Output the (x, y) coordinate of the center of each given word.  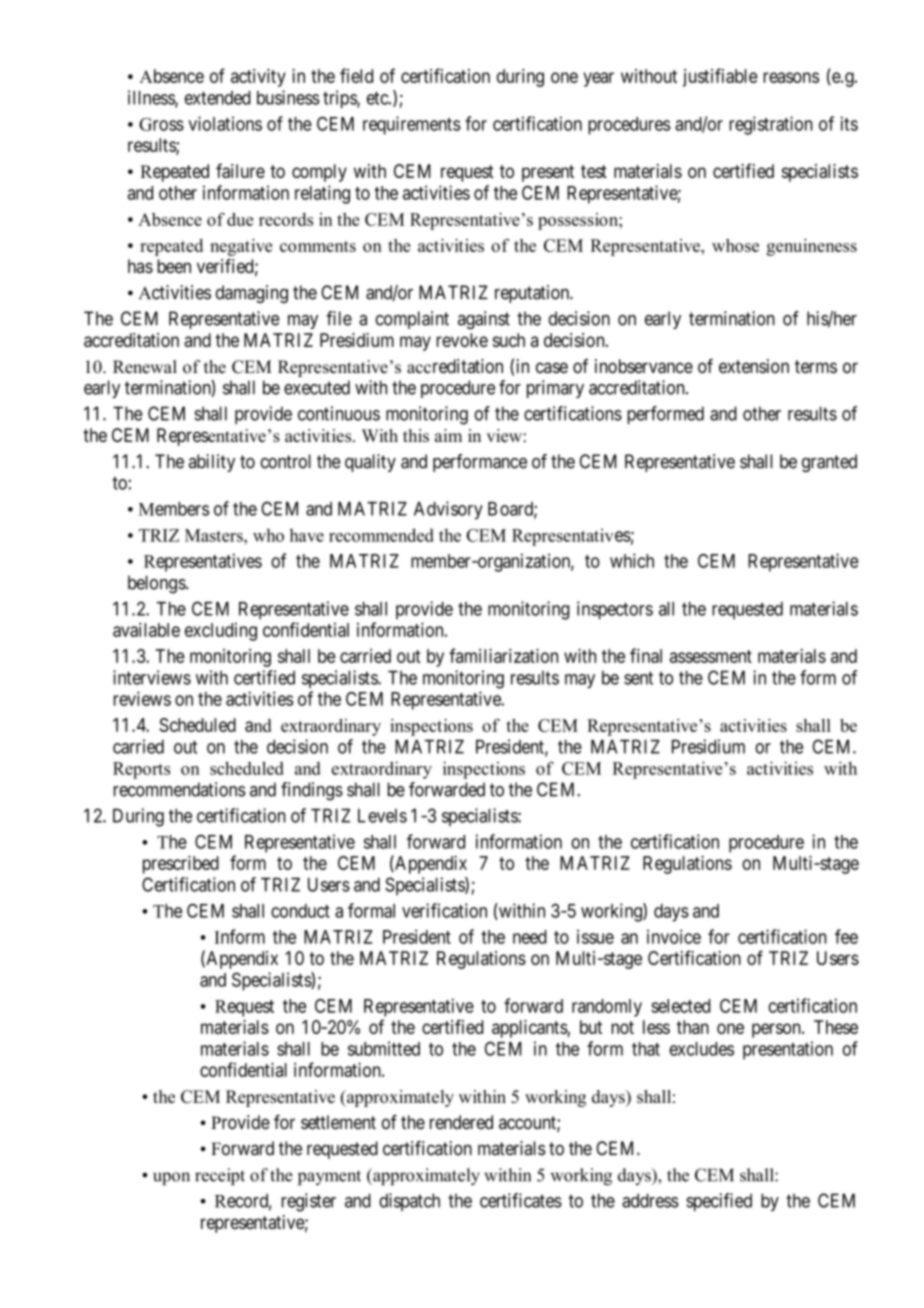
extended (218, 98)
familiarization (503, 655)
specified (719, 1202)
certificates (521, 1200)
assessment (711, 656)
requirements (412, 125)
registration (770, 125)
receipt (220, 1176)
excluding (221, 632)
